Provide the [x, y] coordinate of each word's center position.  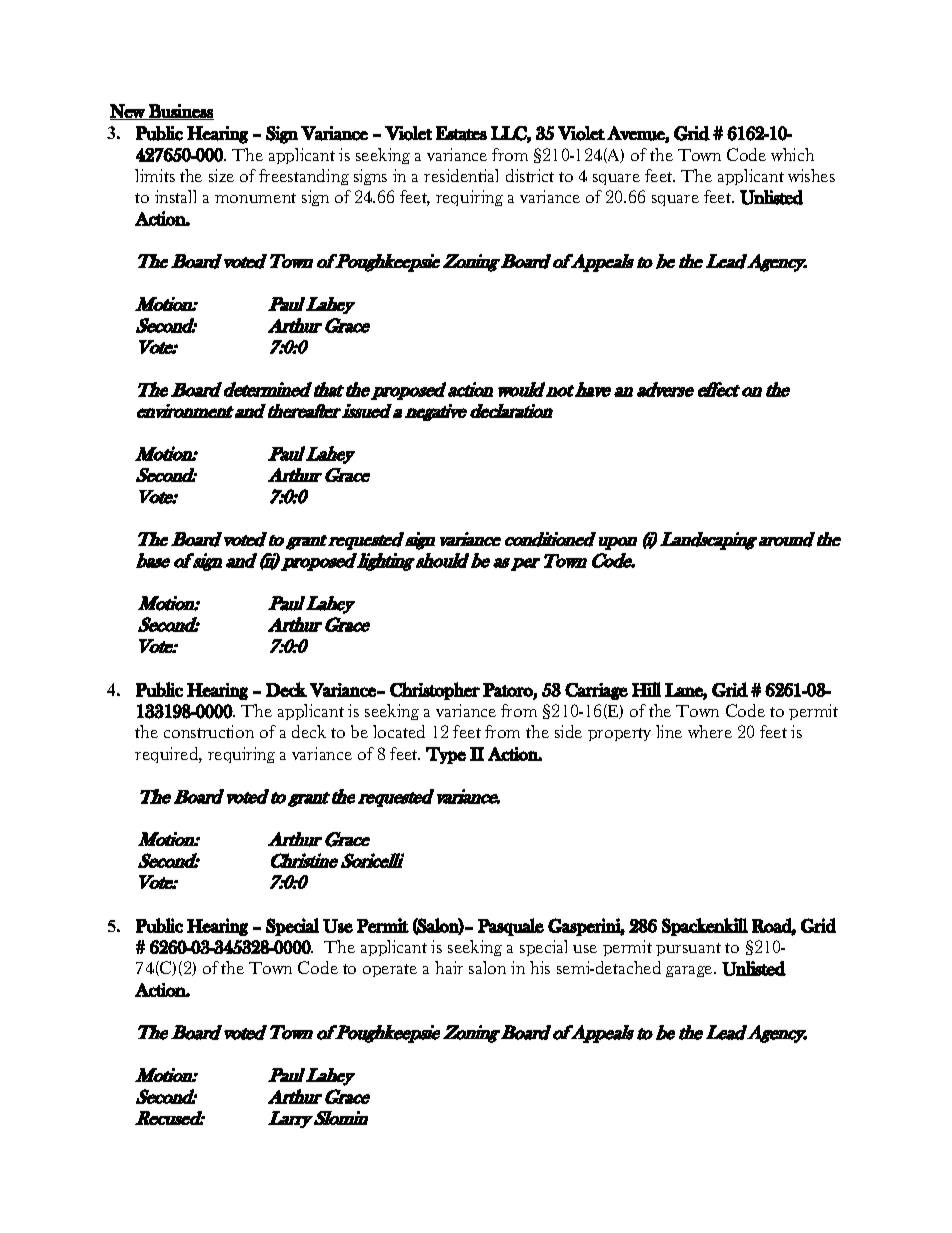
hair [449, 967]
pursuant [688, 949]
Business [180, 112]
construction [209, 731]
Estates [461, 133]
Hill [646, 689]
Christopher [435, 691]
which [792, 154]
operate [390, 970]
